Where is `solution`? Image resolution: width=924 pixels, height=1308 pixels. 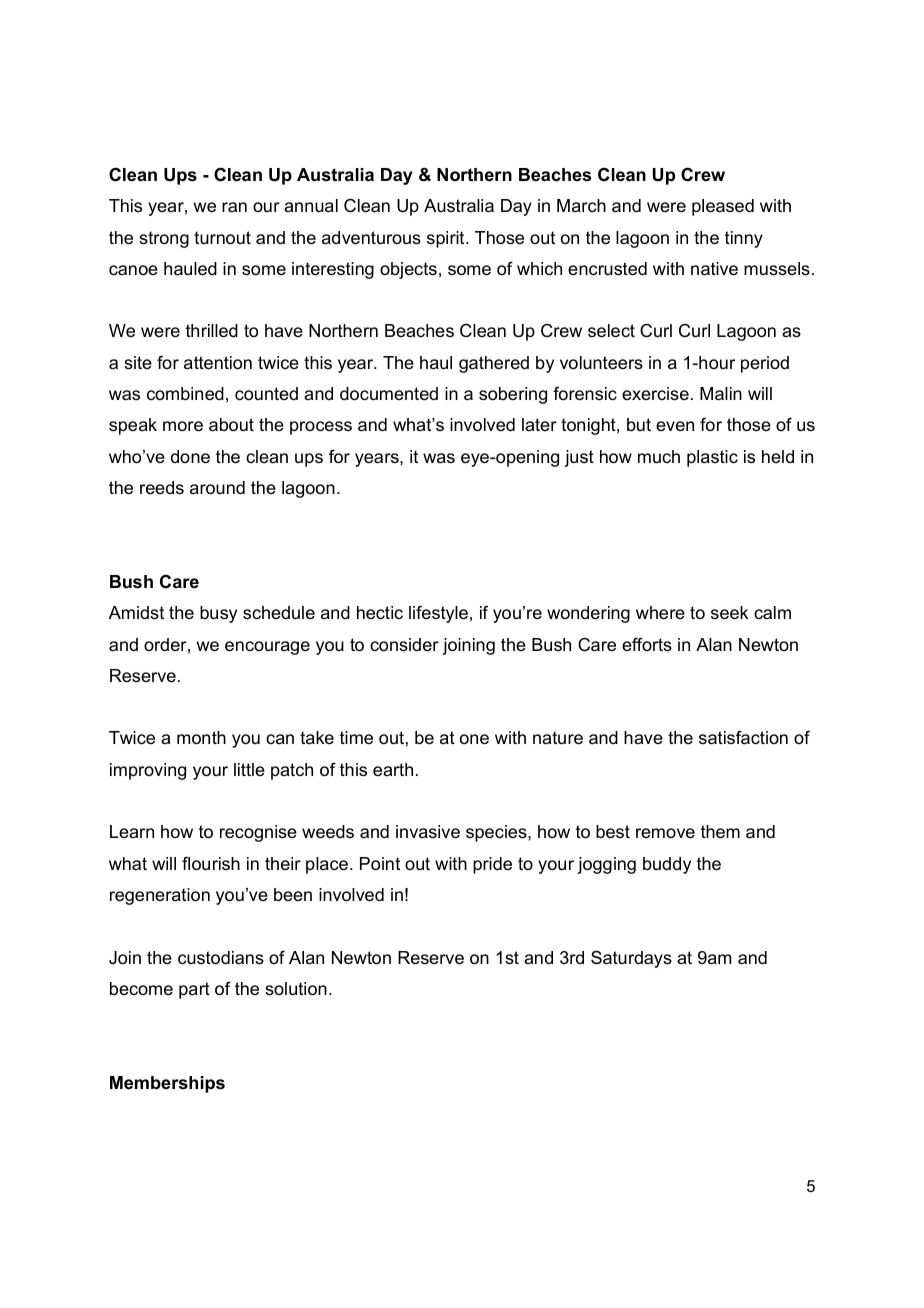
solution is located at coordinates (296, 989).
